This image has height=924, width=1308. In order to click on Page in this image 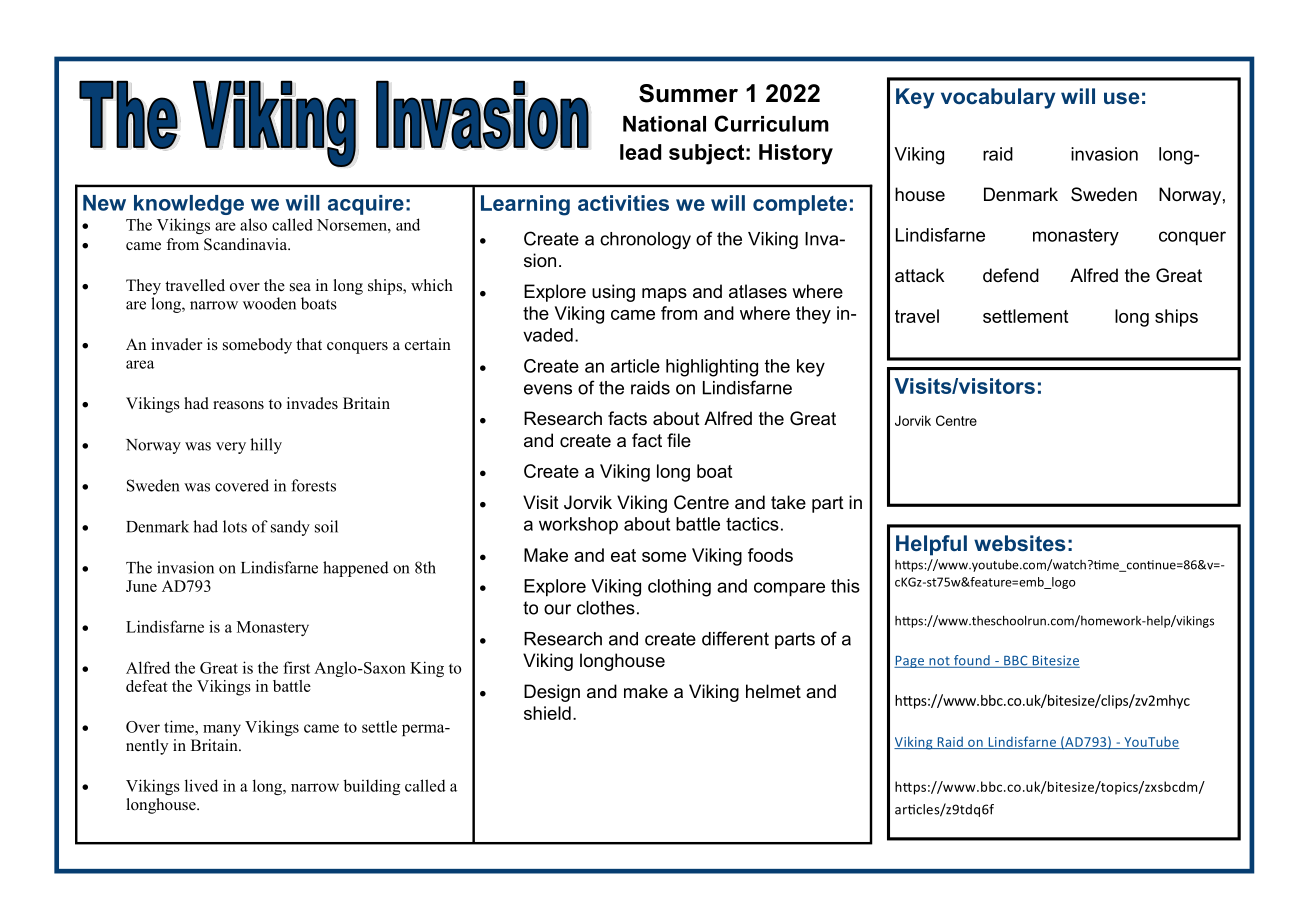, I will do `click(910, 662)`.
